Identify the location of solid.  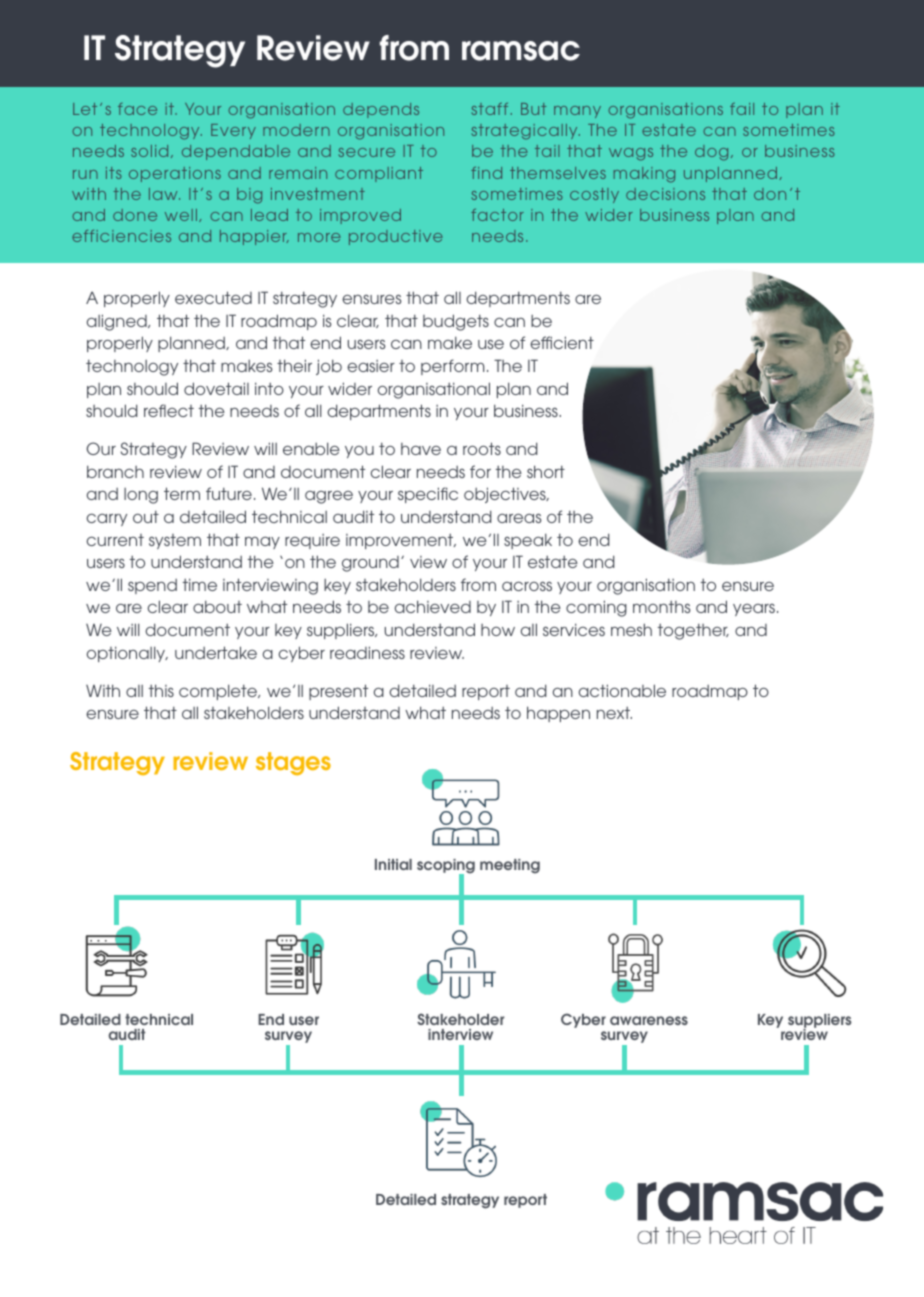
(149, 151).
